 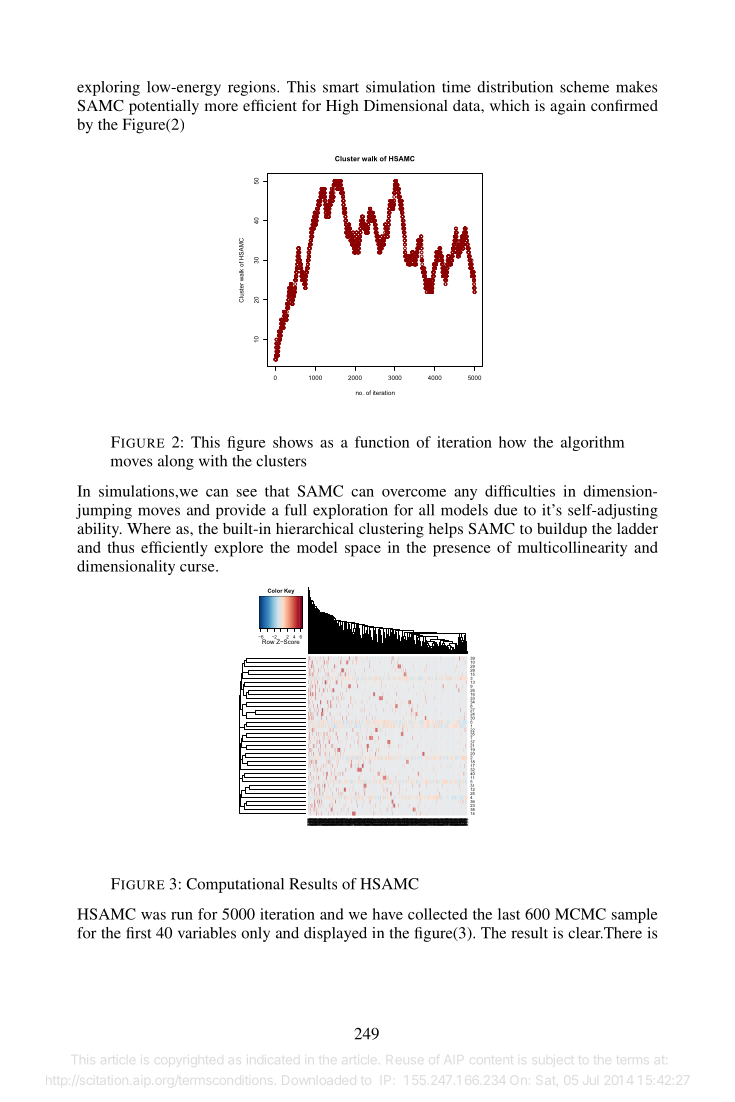 I want to click on exploration, so click(x=350, y=511).
